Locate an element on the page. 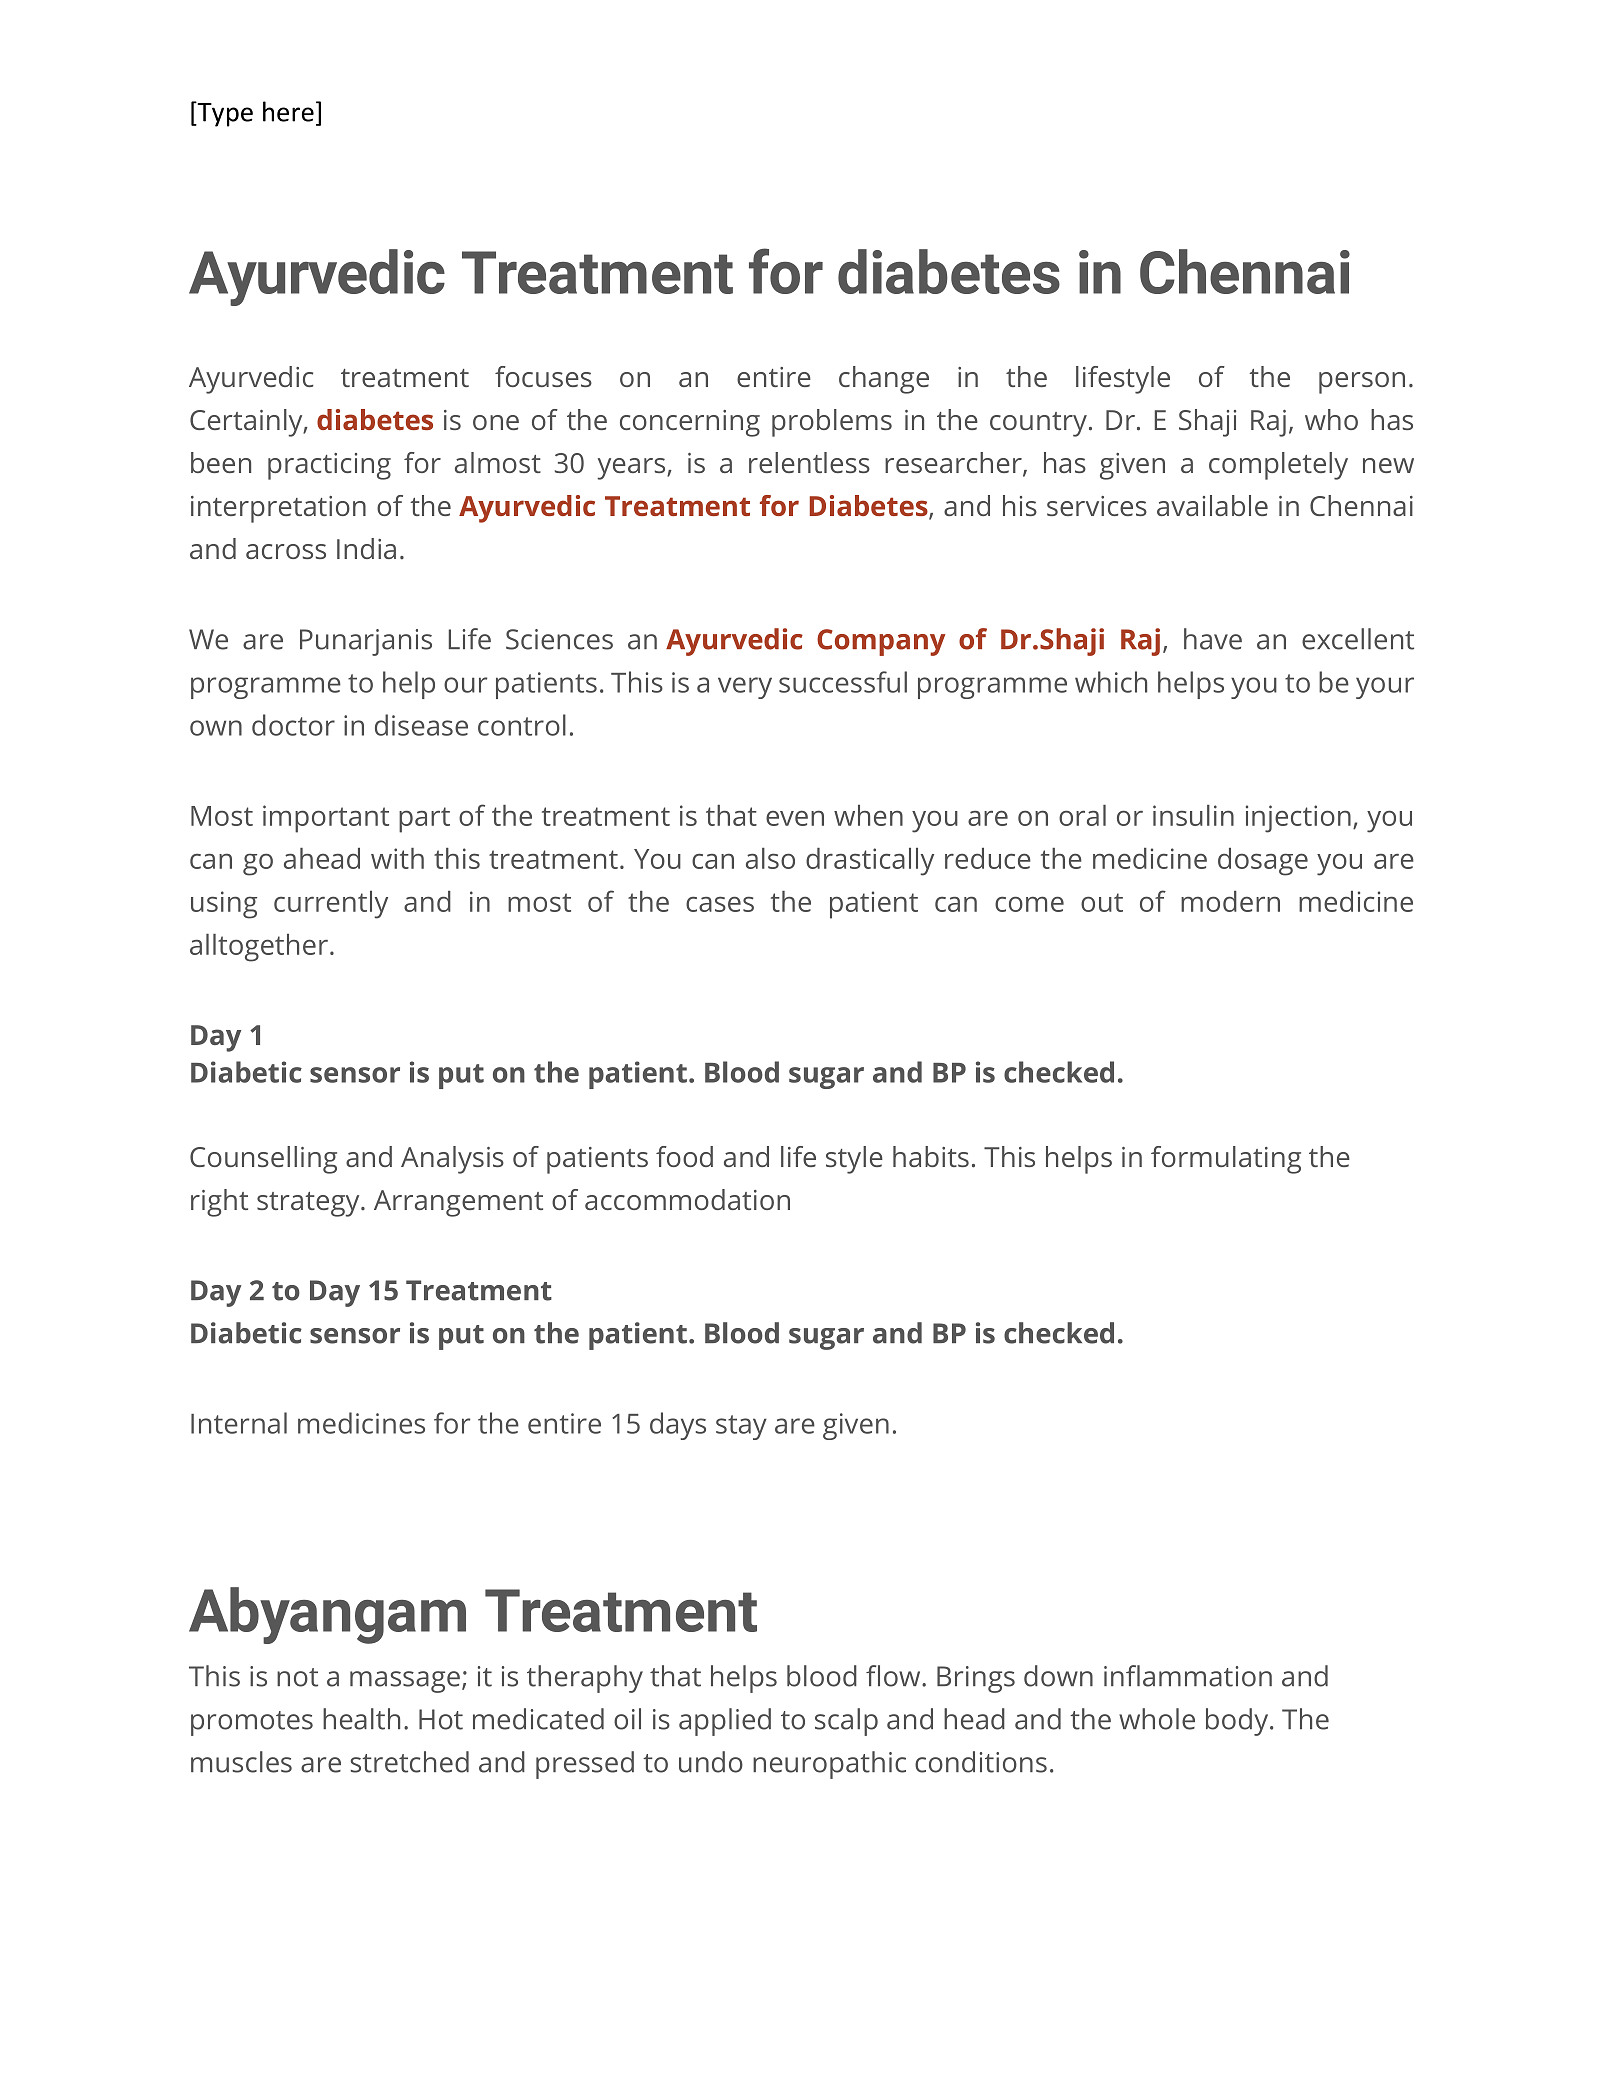 The image size is (1603, 2074). modern is located at coordinates (1230, 901).
